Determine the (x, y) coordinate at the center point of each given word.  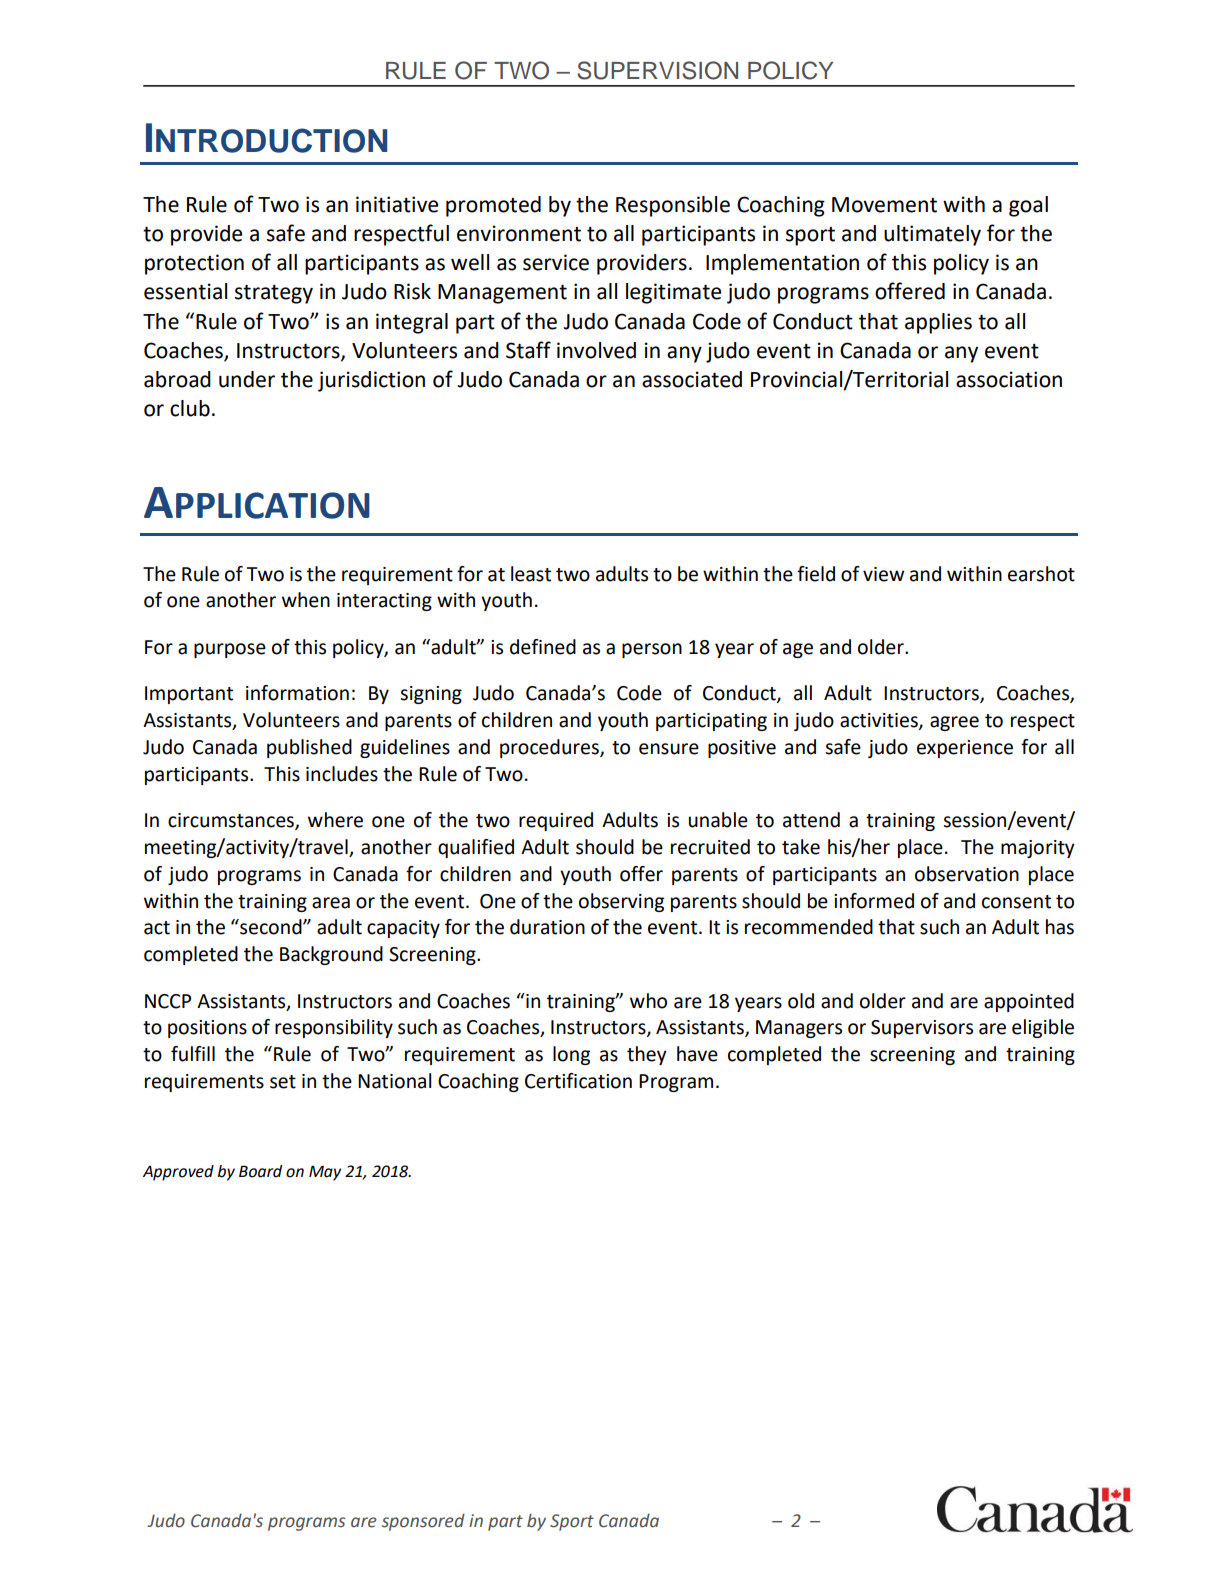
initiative (397, 204)
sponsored (423, 1522)
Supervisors (922, 1029)
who (648, 1001)
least (531, 574)
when (306, 600)
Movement (884, 205)
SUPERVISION (657, 70)
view (883, 574)
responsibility (334, 1028)
